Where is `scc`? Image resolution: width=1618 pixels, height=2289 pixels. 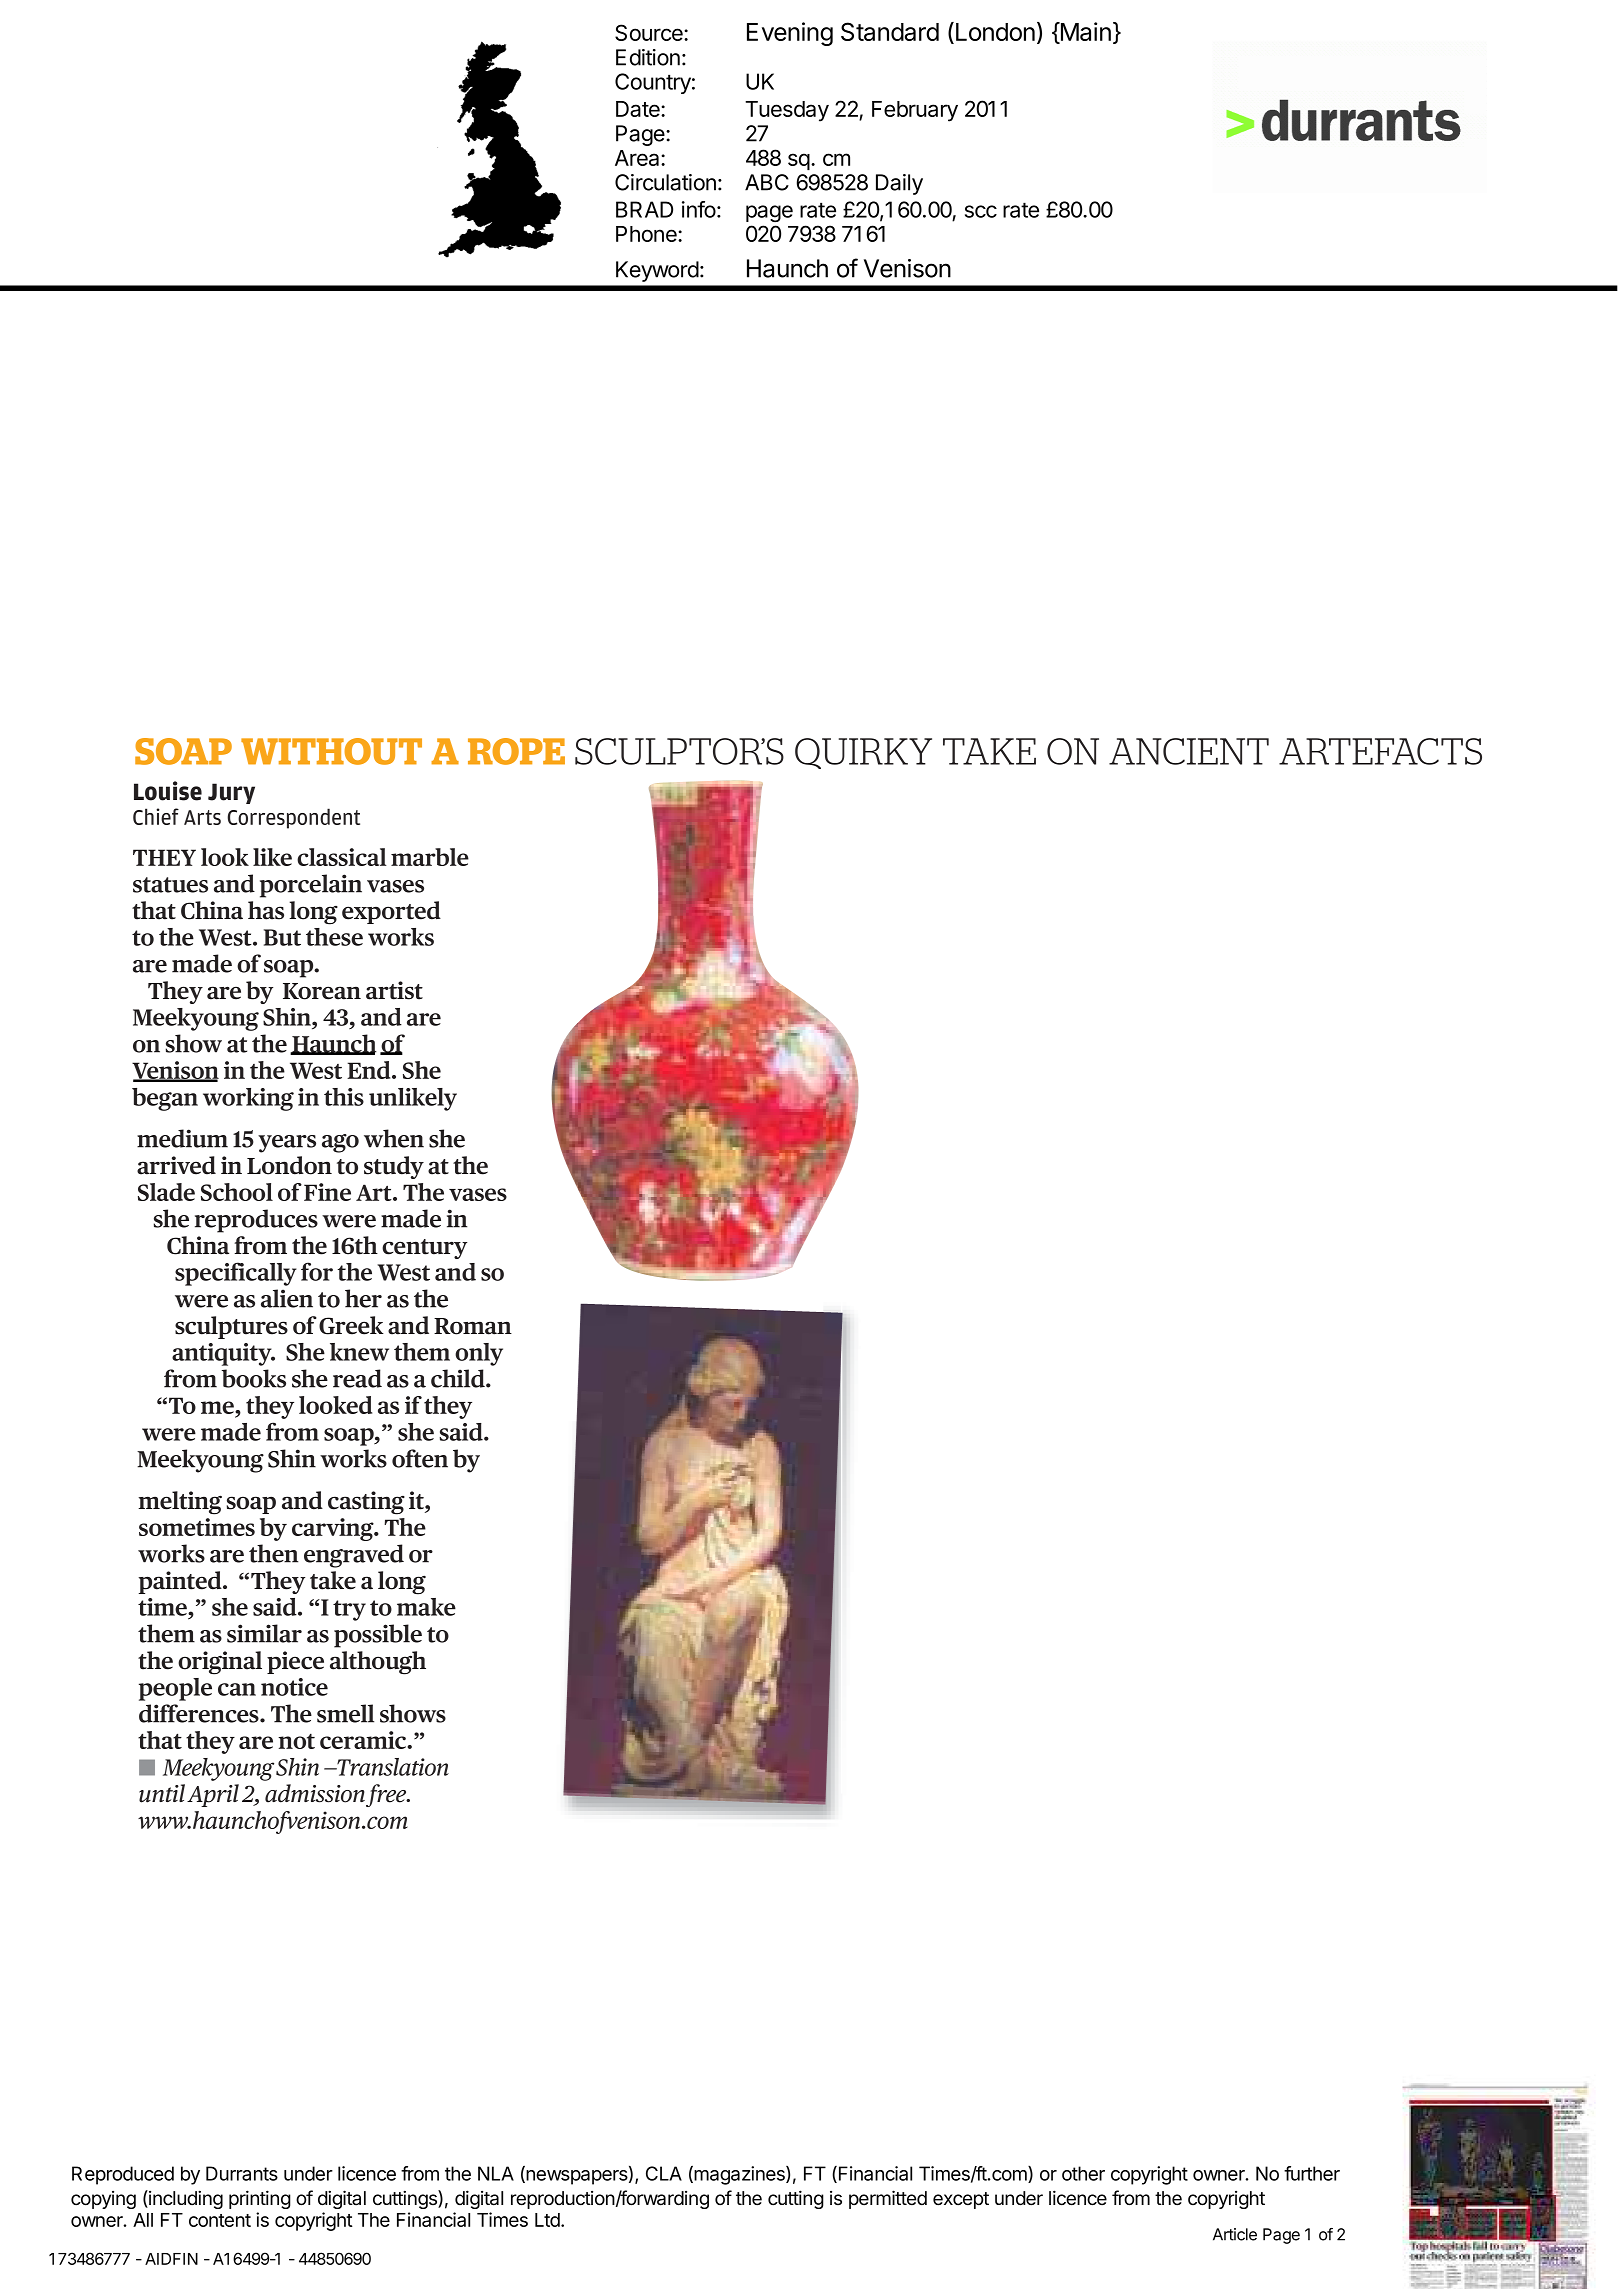
scc is located at coordinates (981, 211).
